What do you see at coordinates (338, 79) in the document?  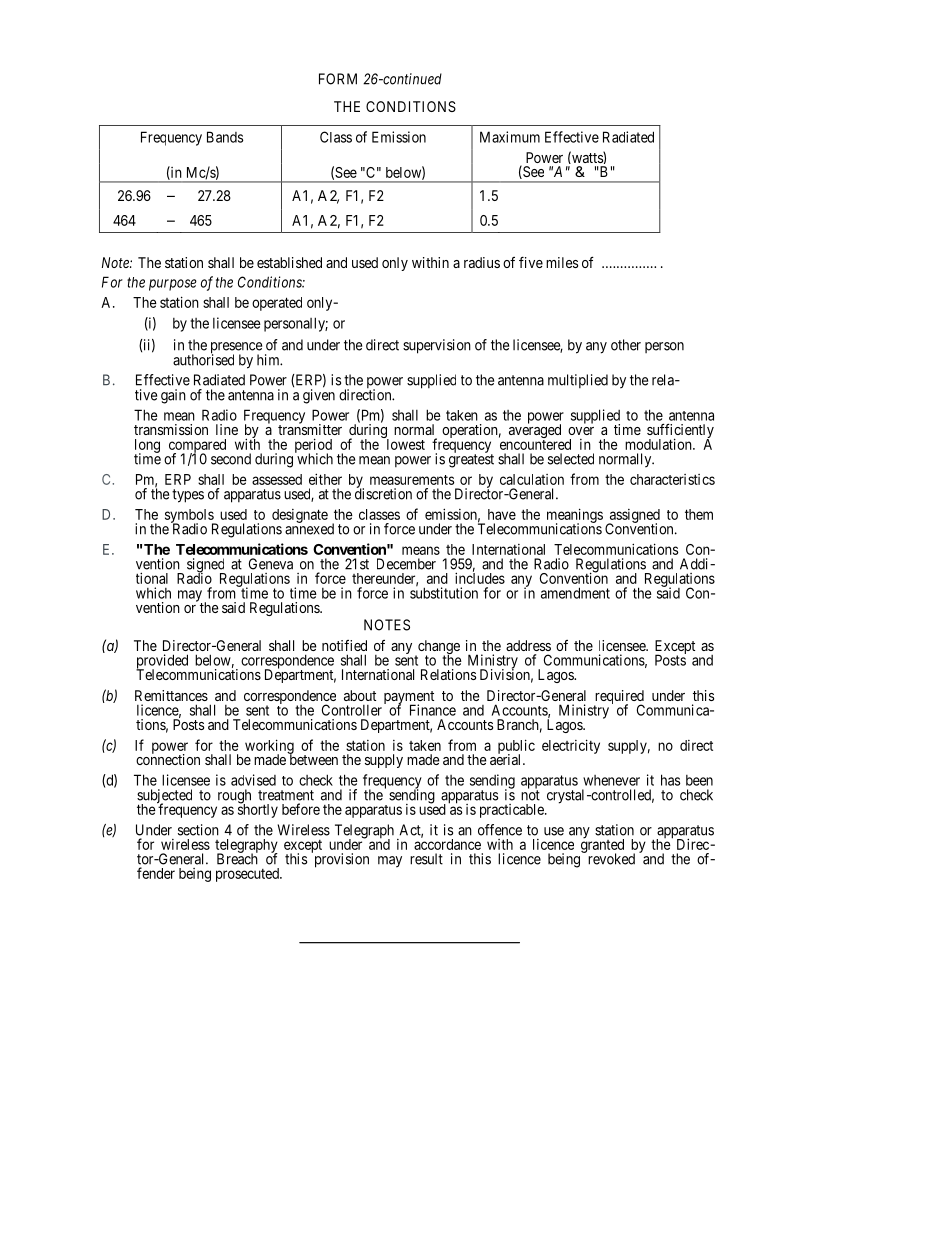 I see `FORM` at bounding box center [338, 79].
